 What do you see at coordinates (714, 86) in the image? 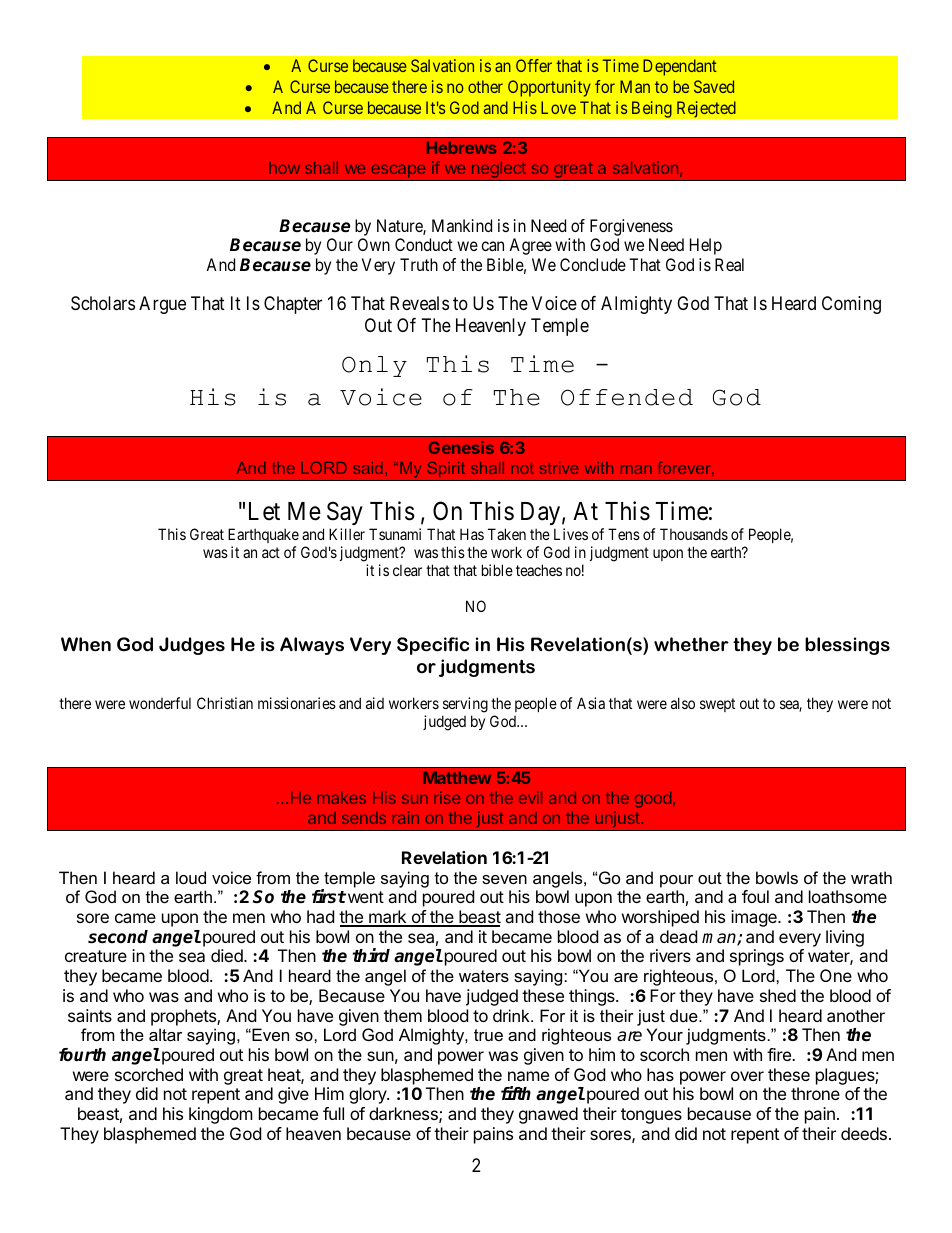
I see `Saved` at bounding box center [714, 86].
